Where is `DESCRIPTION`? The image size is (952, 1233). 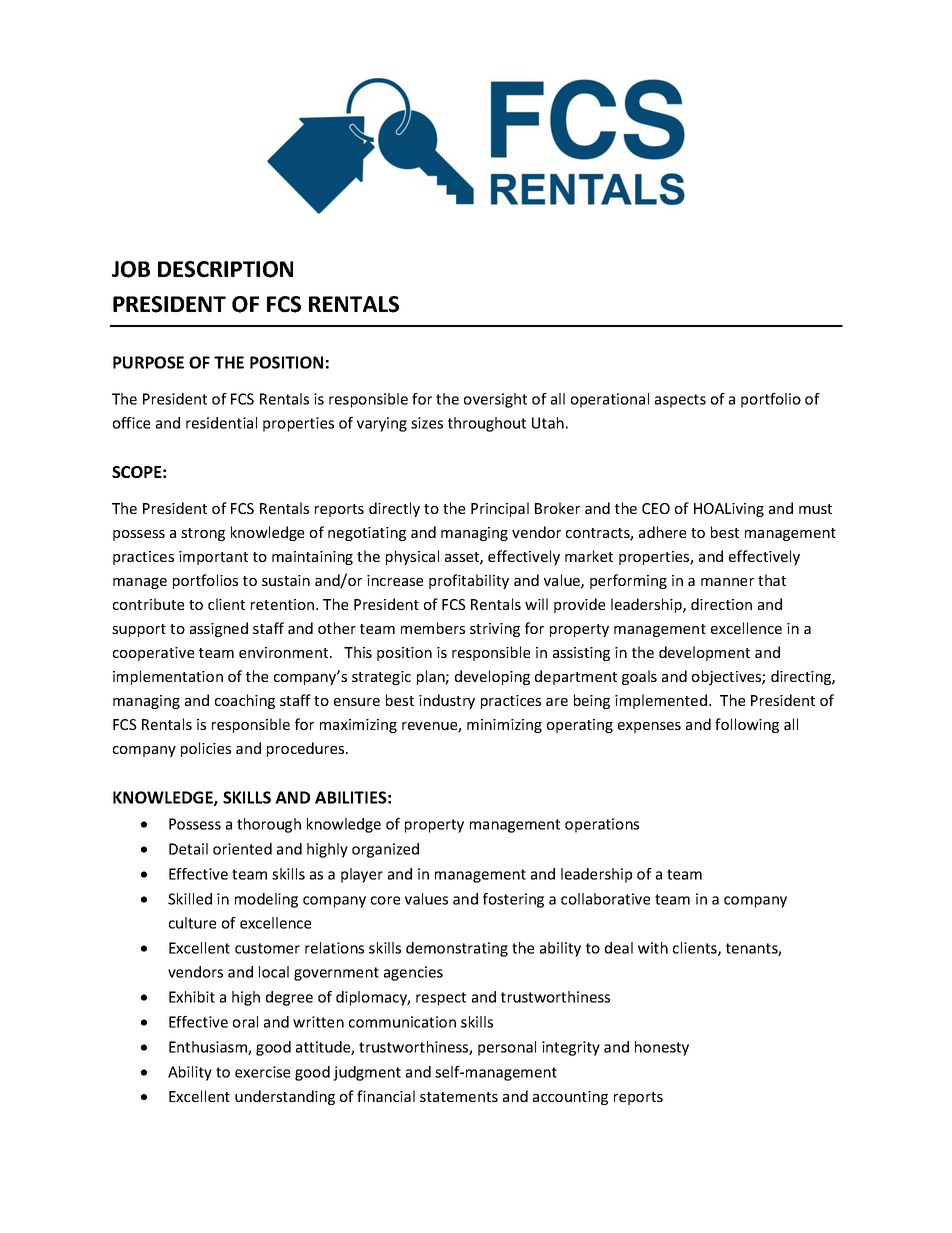
DESCRIPTION is located at coordinates (225, 269).
